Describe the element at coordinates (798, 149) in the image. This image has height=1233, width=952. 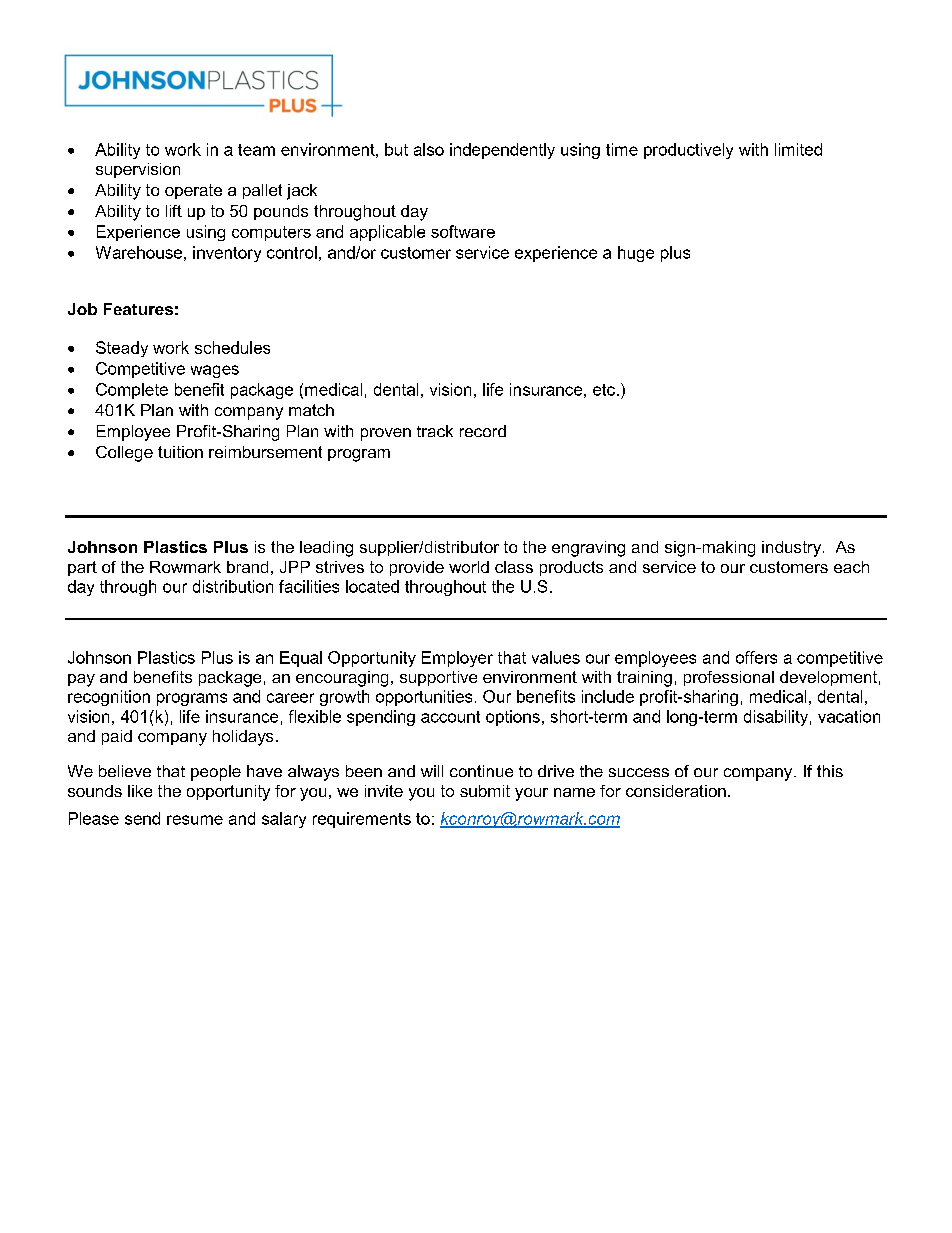
I see `limited` at that location.
